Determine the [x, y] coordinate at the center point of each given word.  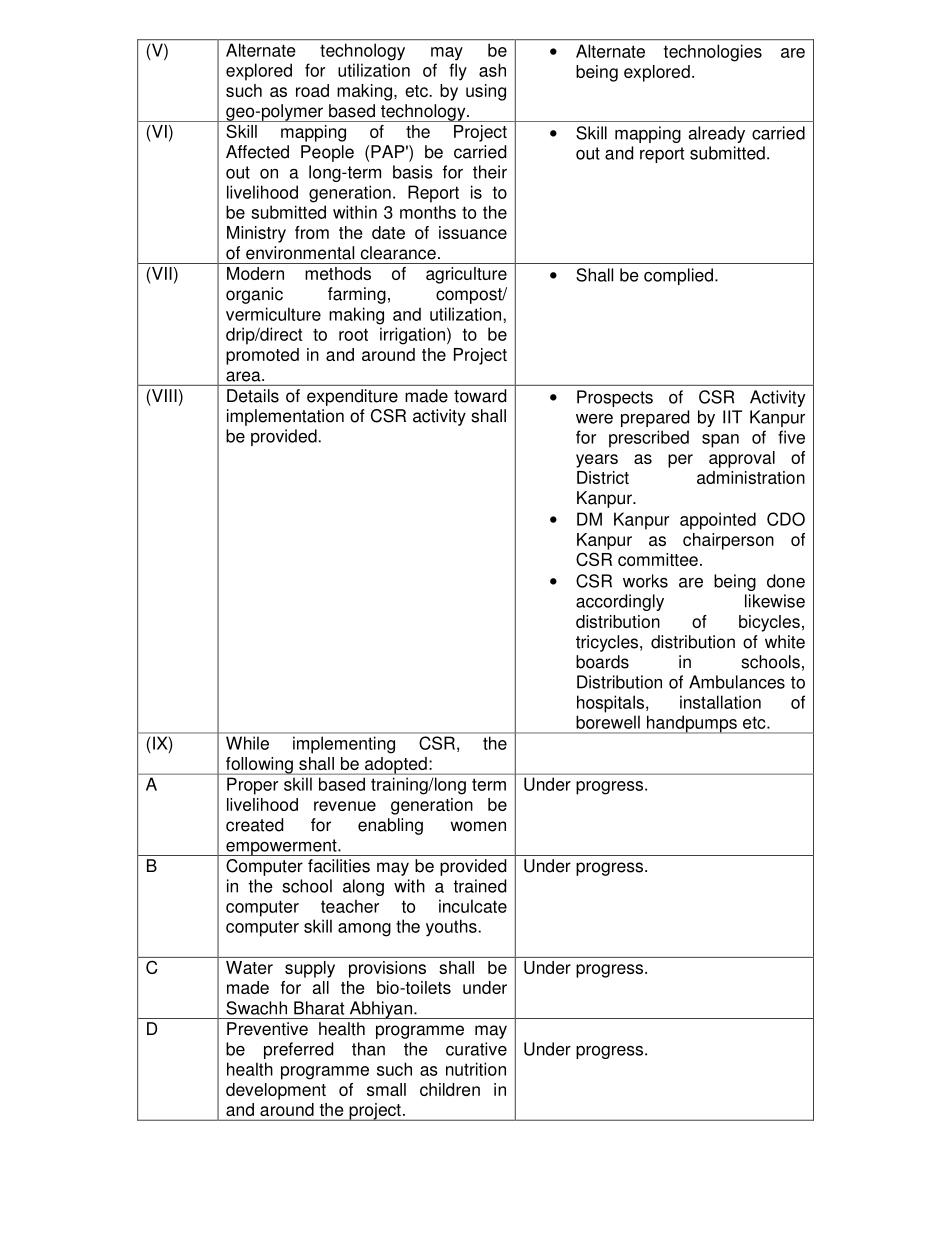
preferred [298, 1050]
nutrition [476, 1069]
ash [492, 70]
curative [476, 1049]
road [312, 90]
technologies [713, 53]
